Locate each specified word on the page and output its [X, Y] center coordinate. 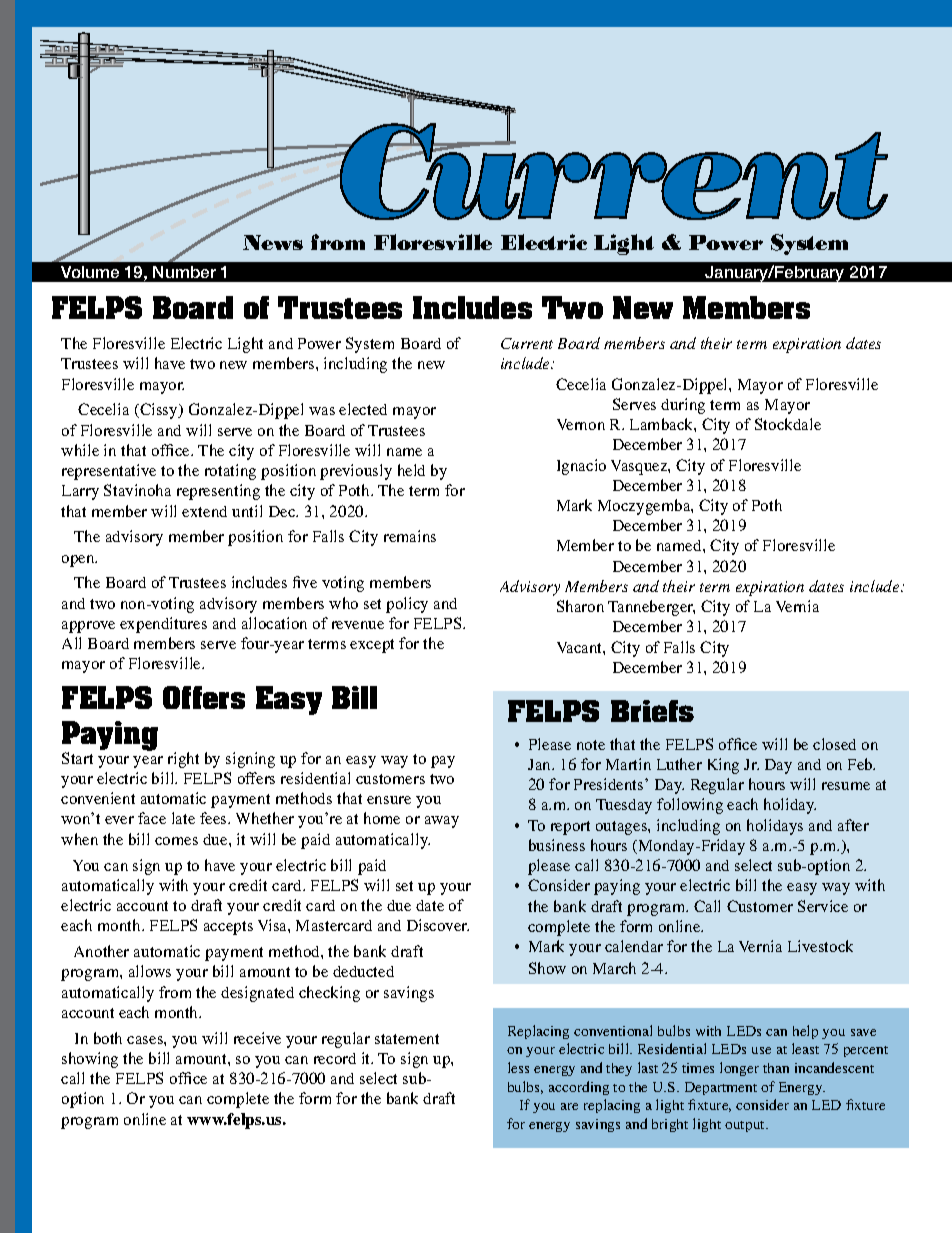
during [683, 406]
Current [527, 343]
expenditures [163, 625]
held [411, 470]
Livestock [820, 946]
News [273, 242]
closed [834, 744]
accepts [228, 928]
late [183, 818]
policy [407, 605]
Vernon [581, 424]
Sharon [580, 606]
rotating [230, 472]
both [108, 1038]
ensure [389, 800]
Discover [438, 925]
